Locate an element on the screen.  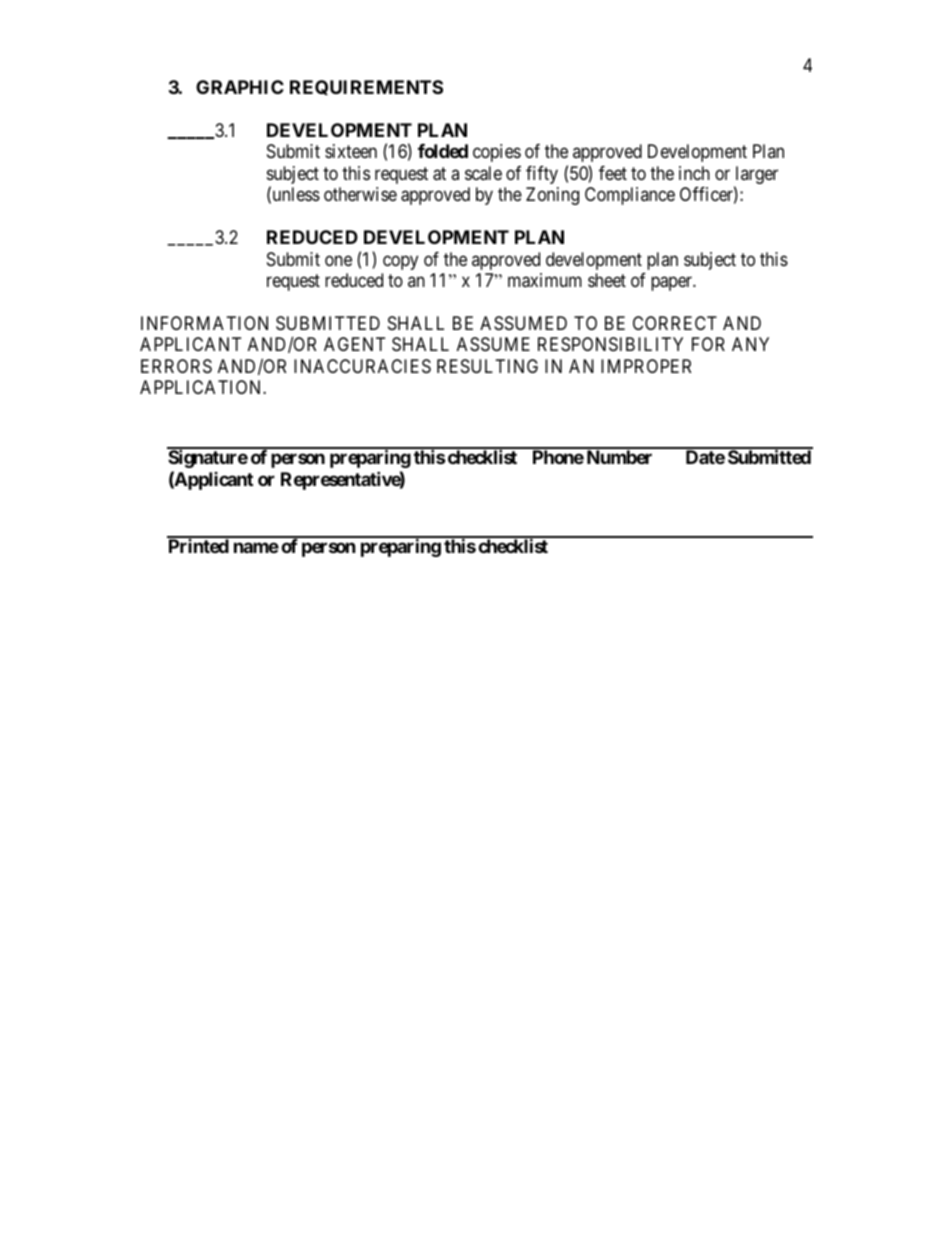
Number is located at coordinates (619, 457).
